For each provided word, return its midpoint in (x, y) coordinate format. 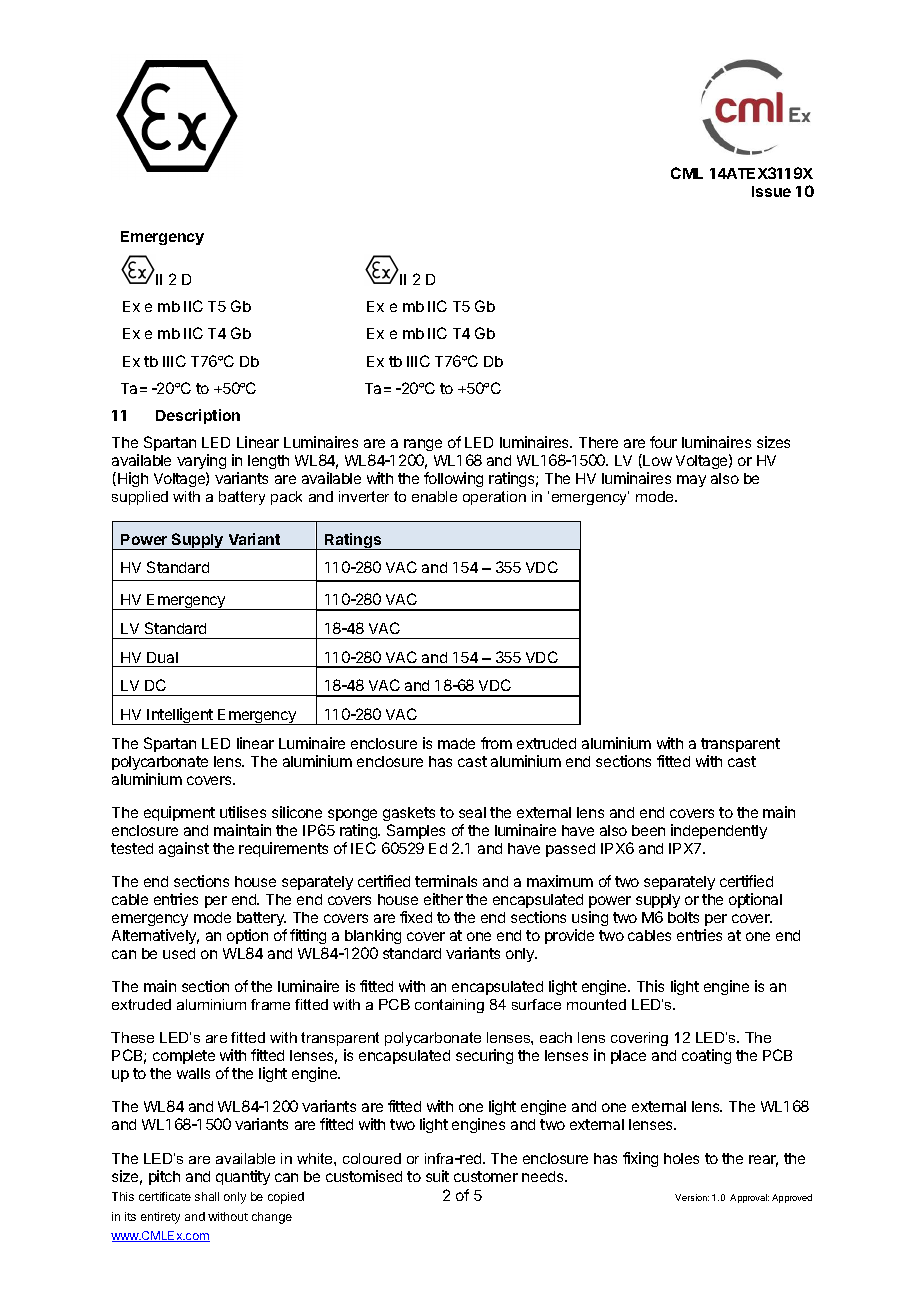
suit (437, 1176)
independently (719, 831)
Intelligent (180, 716)
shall (207, 1196)
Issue (771, 191)
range (423, 445)
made (456, 743)
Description (198, 416)
